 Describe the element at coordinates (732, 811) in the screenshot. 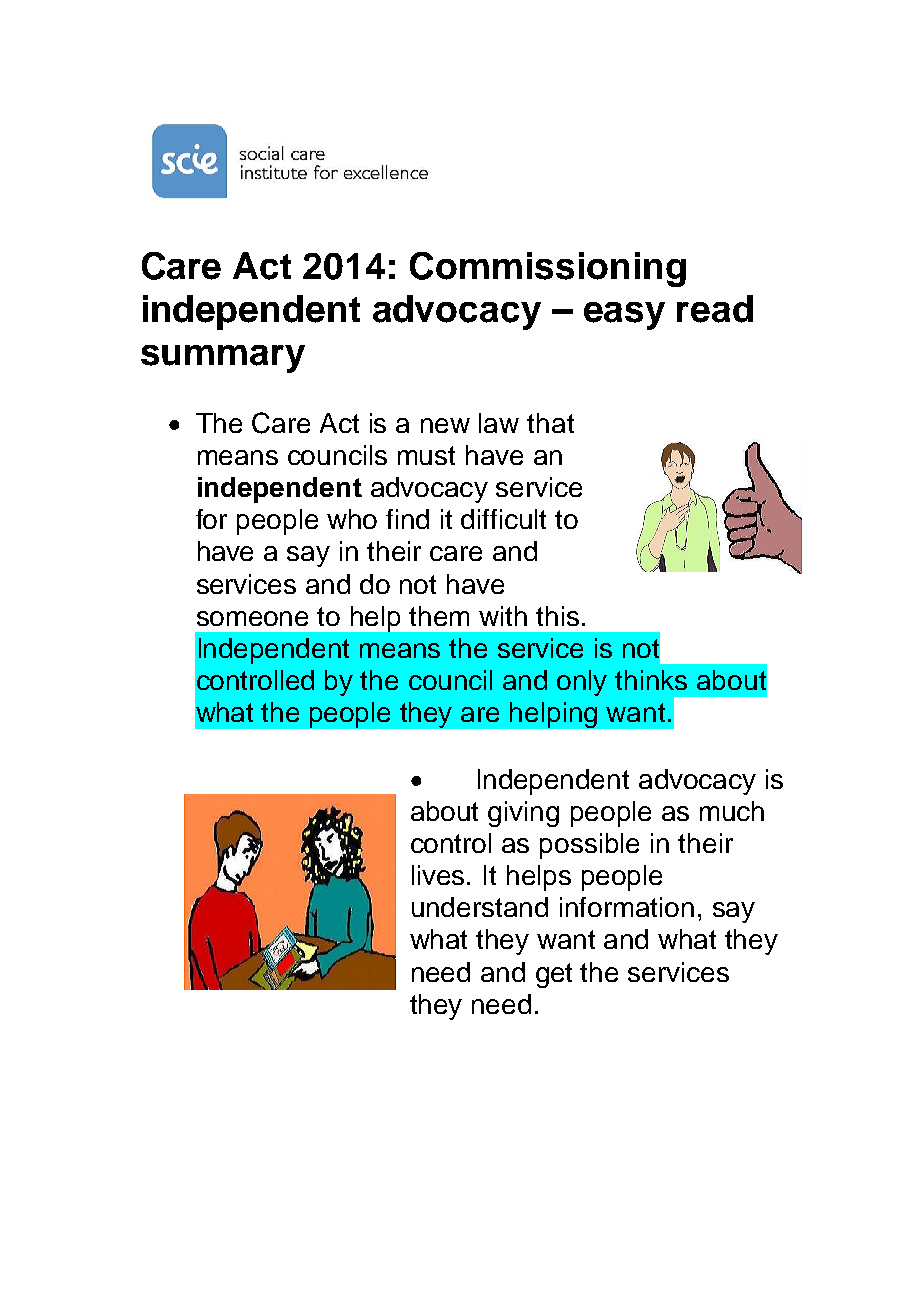

I see `much` at that location.
